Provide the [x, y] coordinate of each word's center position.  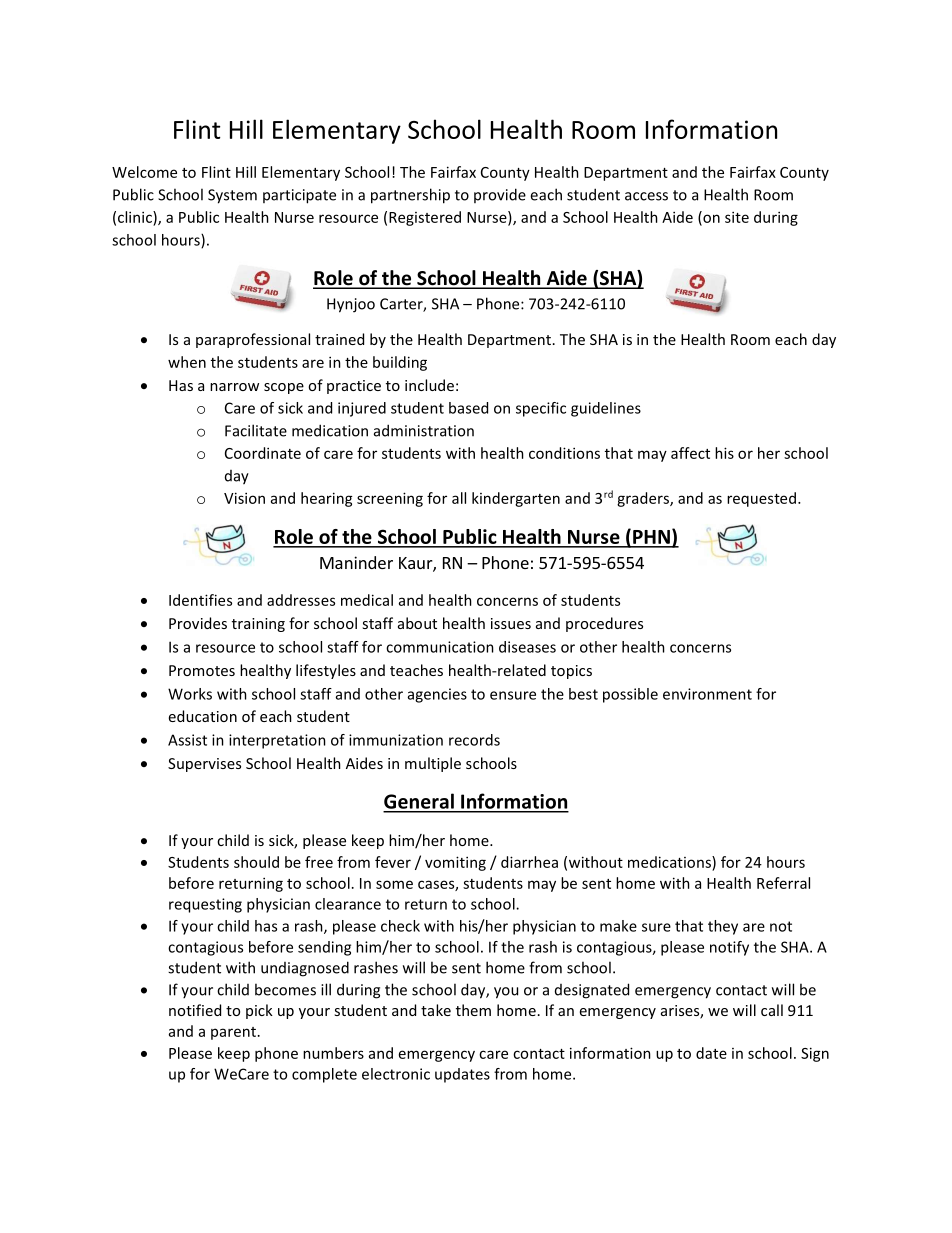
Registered [425, 218]
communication [440, 647]
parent [233, 1033]
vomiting [455, 863]
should [256, 862]
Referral [783, 883]
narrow [234, 387]
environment [707, 694]
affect [690, 453]
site [737, 217]
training [258, 625]
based [468, 408]
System [232, 196]
